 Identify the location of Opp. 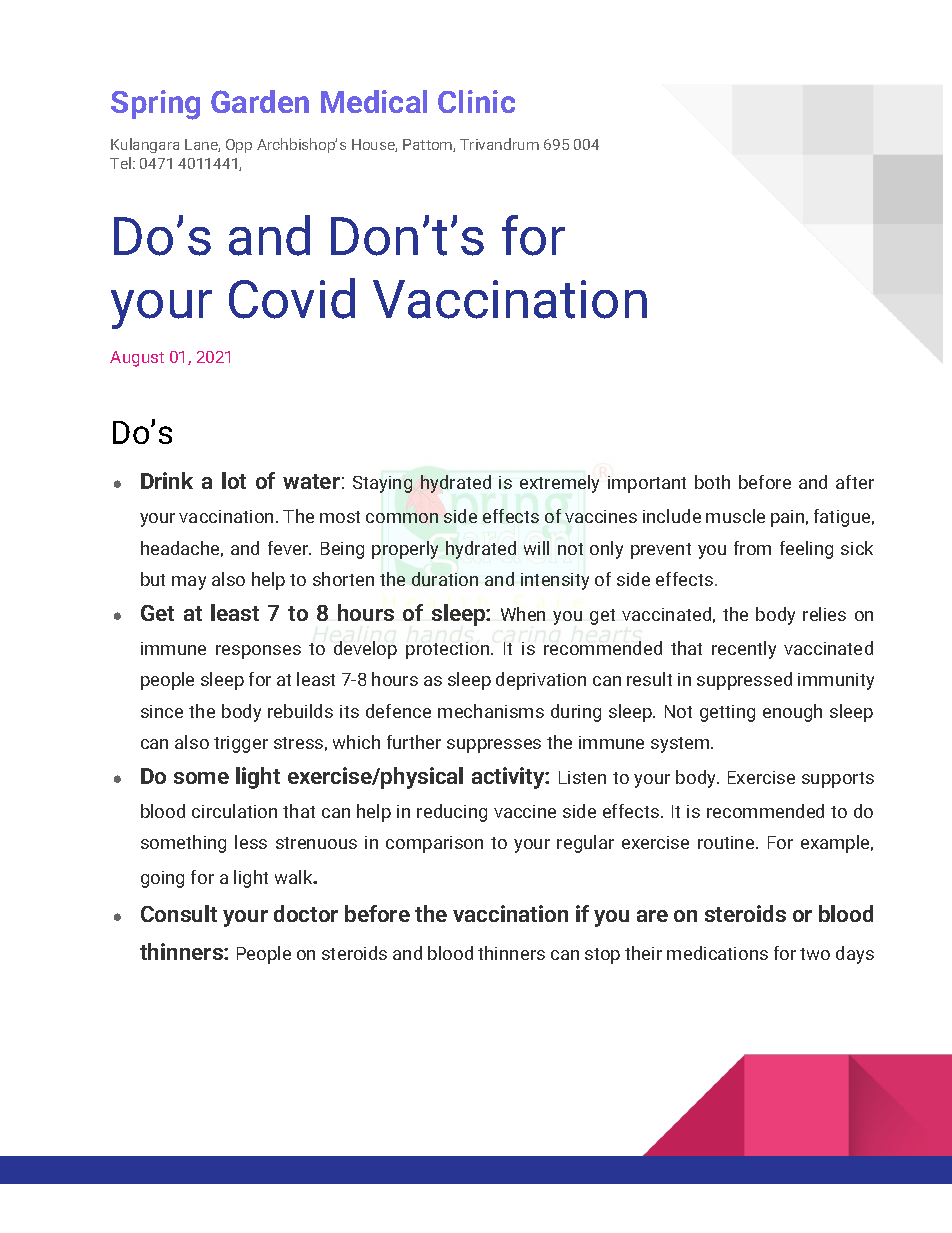
(239, 146).
